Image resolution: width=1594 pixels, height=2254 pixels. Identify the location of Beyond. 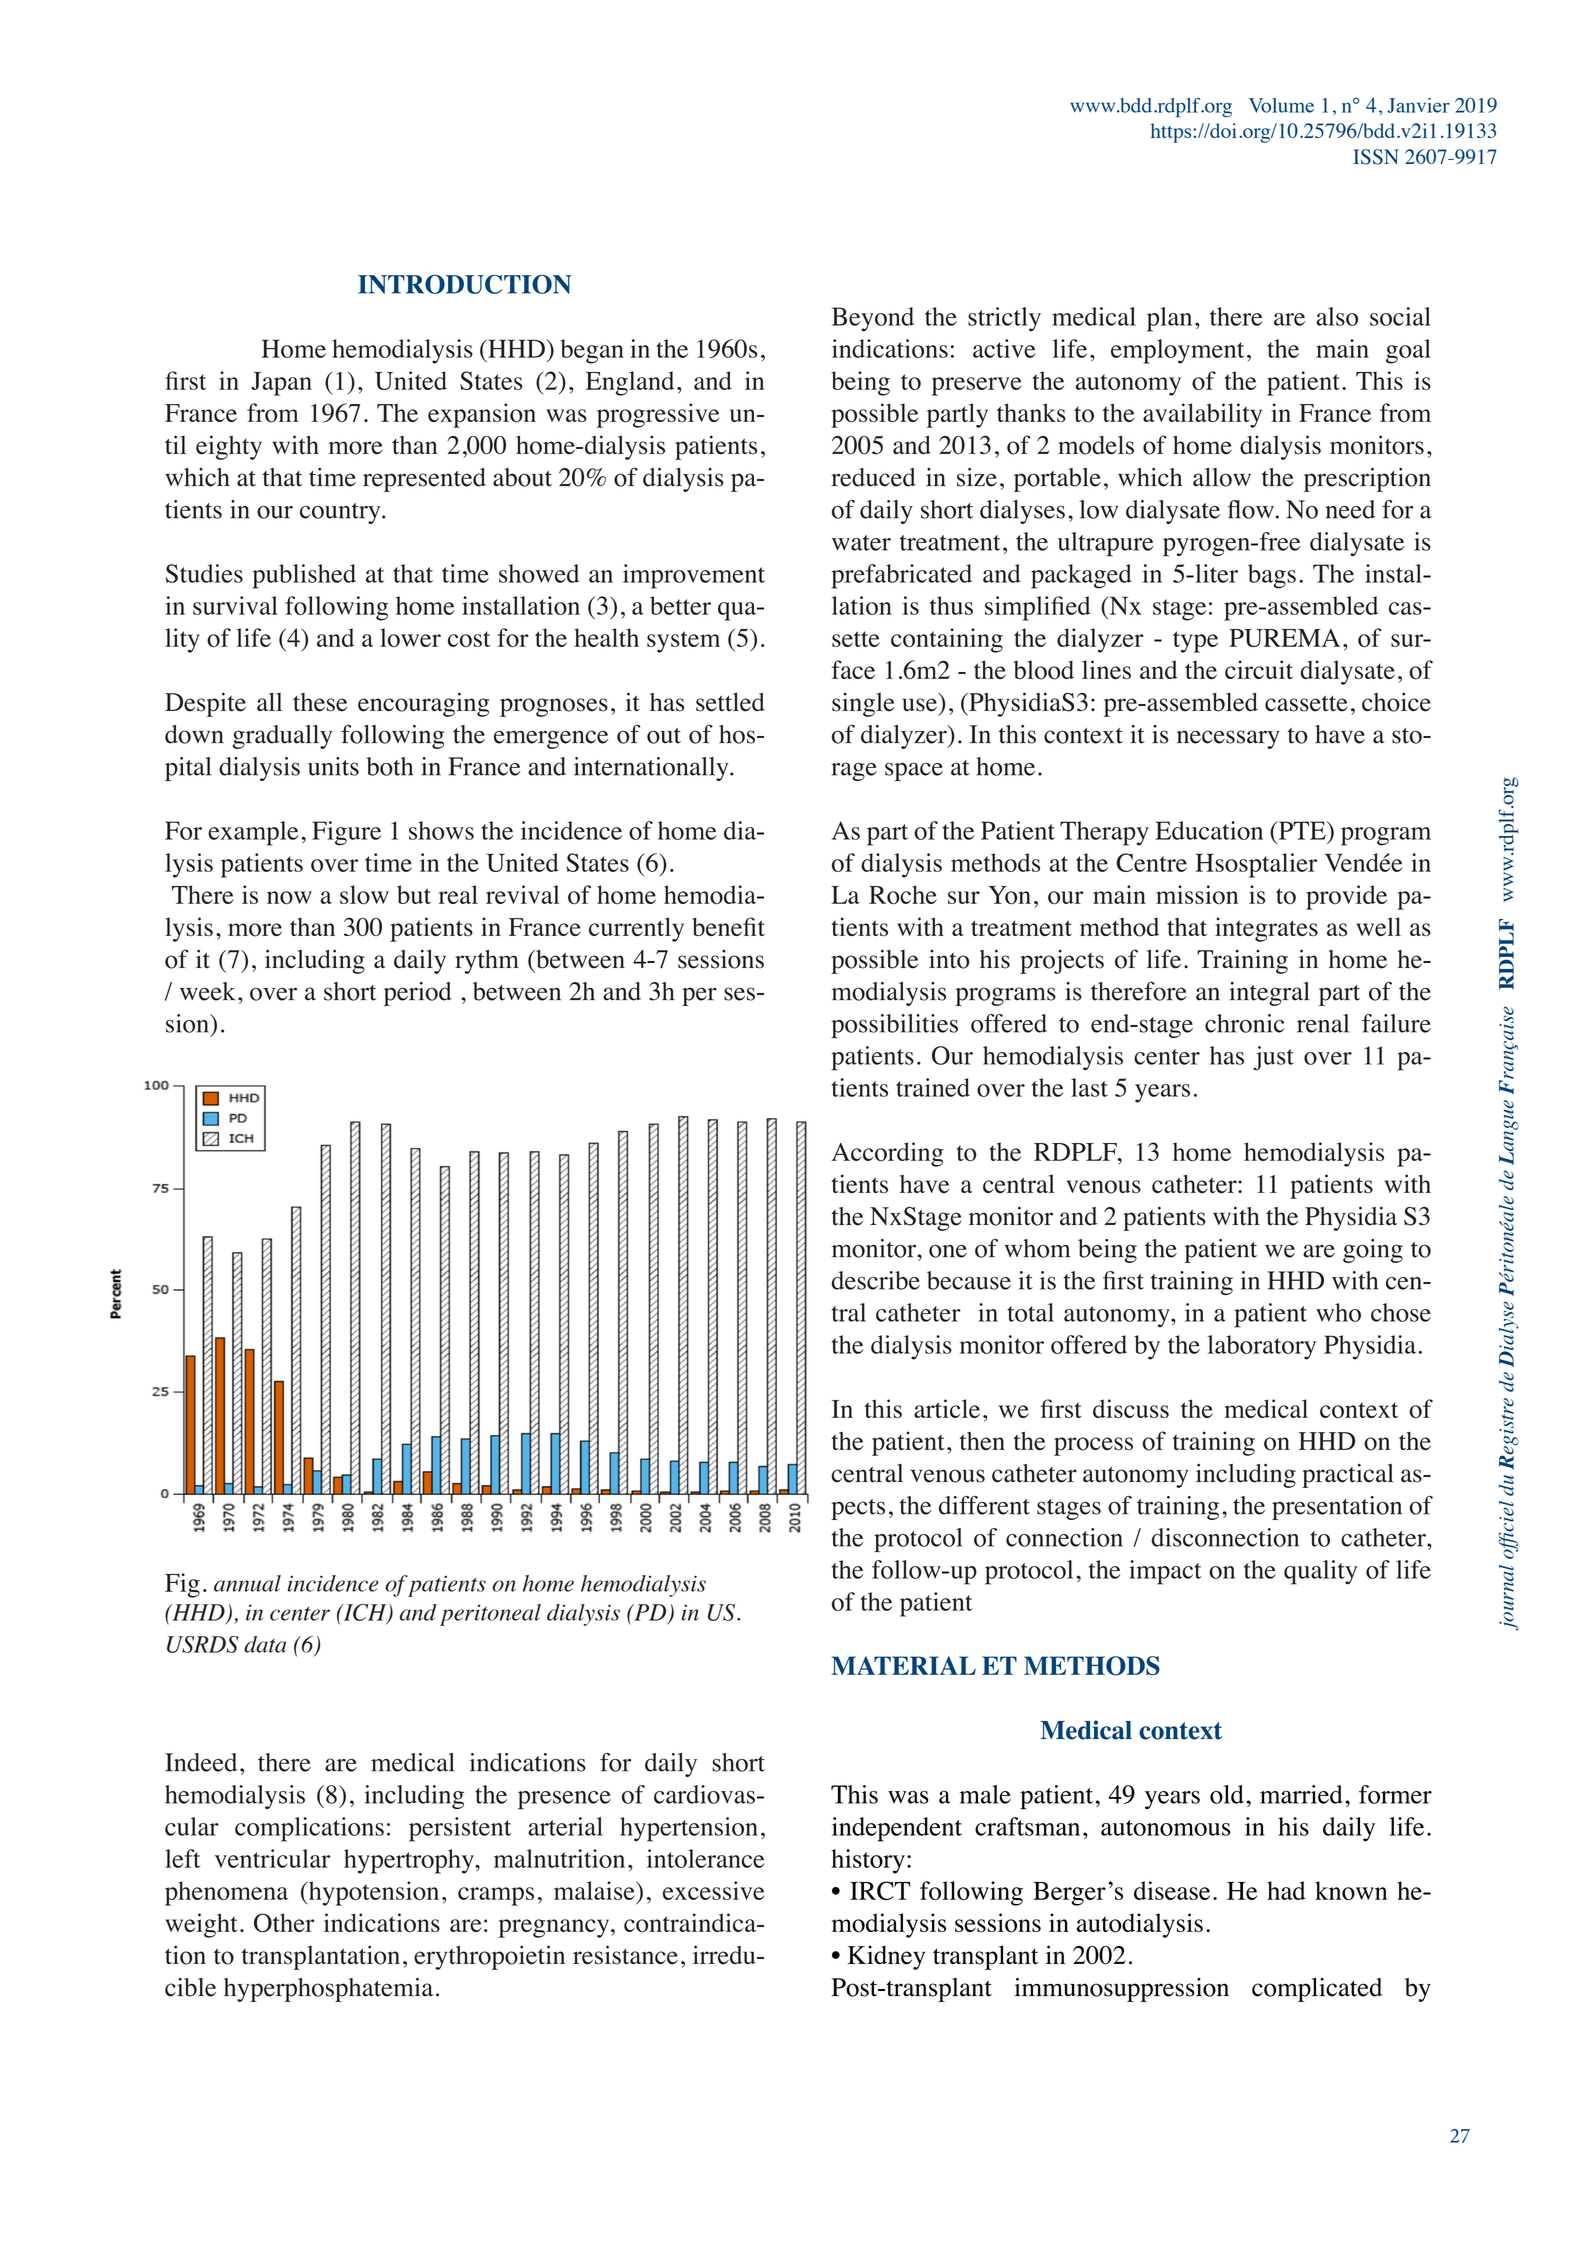
(873, 319).
